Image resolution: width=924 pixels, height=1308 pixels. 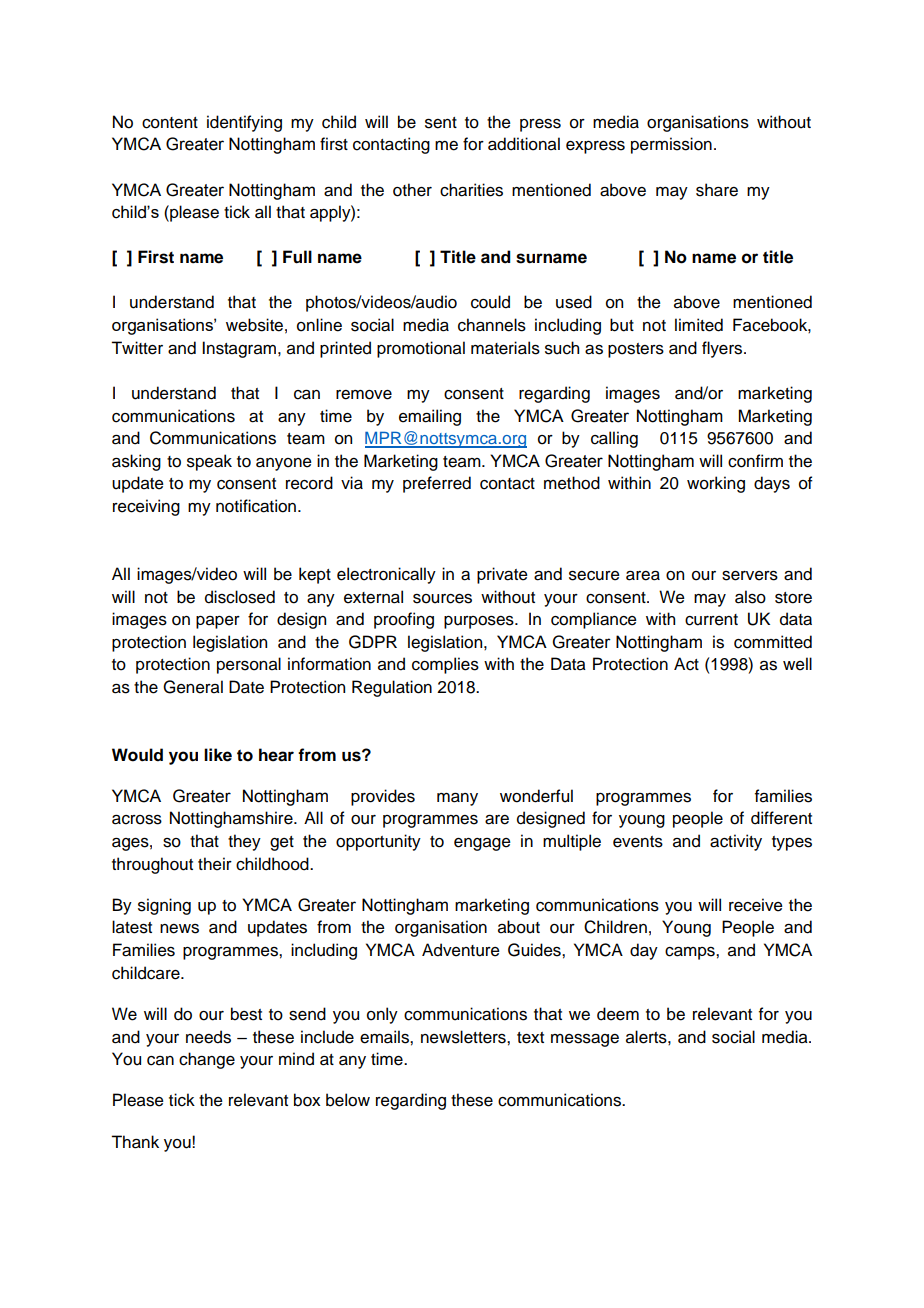 What do you see at coordinates (239, 349) in the screenshot?
I see `Instagram` at bounding box center [239, 349].
